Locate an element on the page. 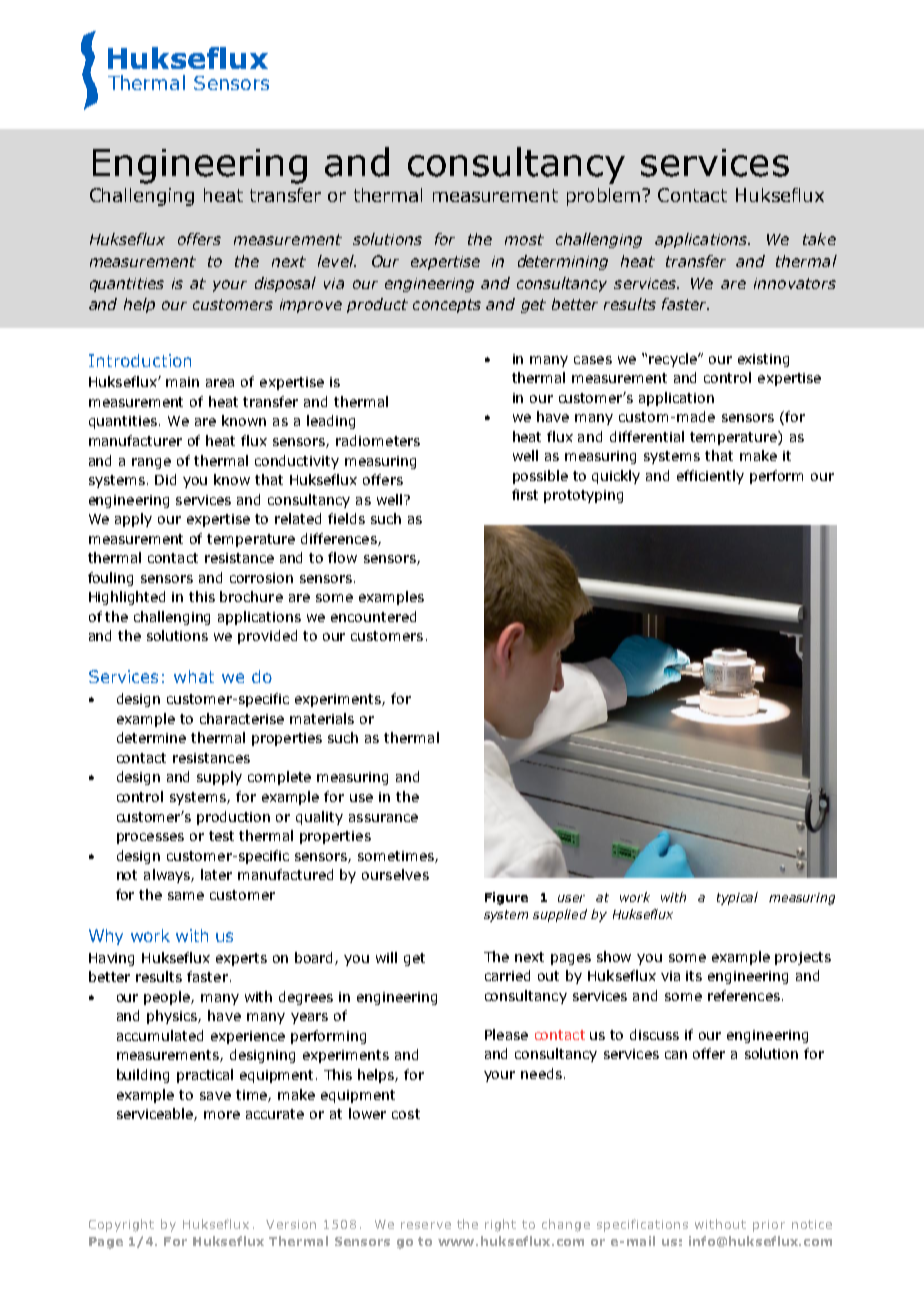  most is located at coordinates (524, 239).
